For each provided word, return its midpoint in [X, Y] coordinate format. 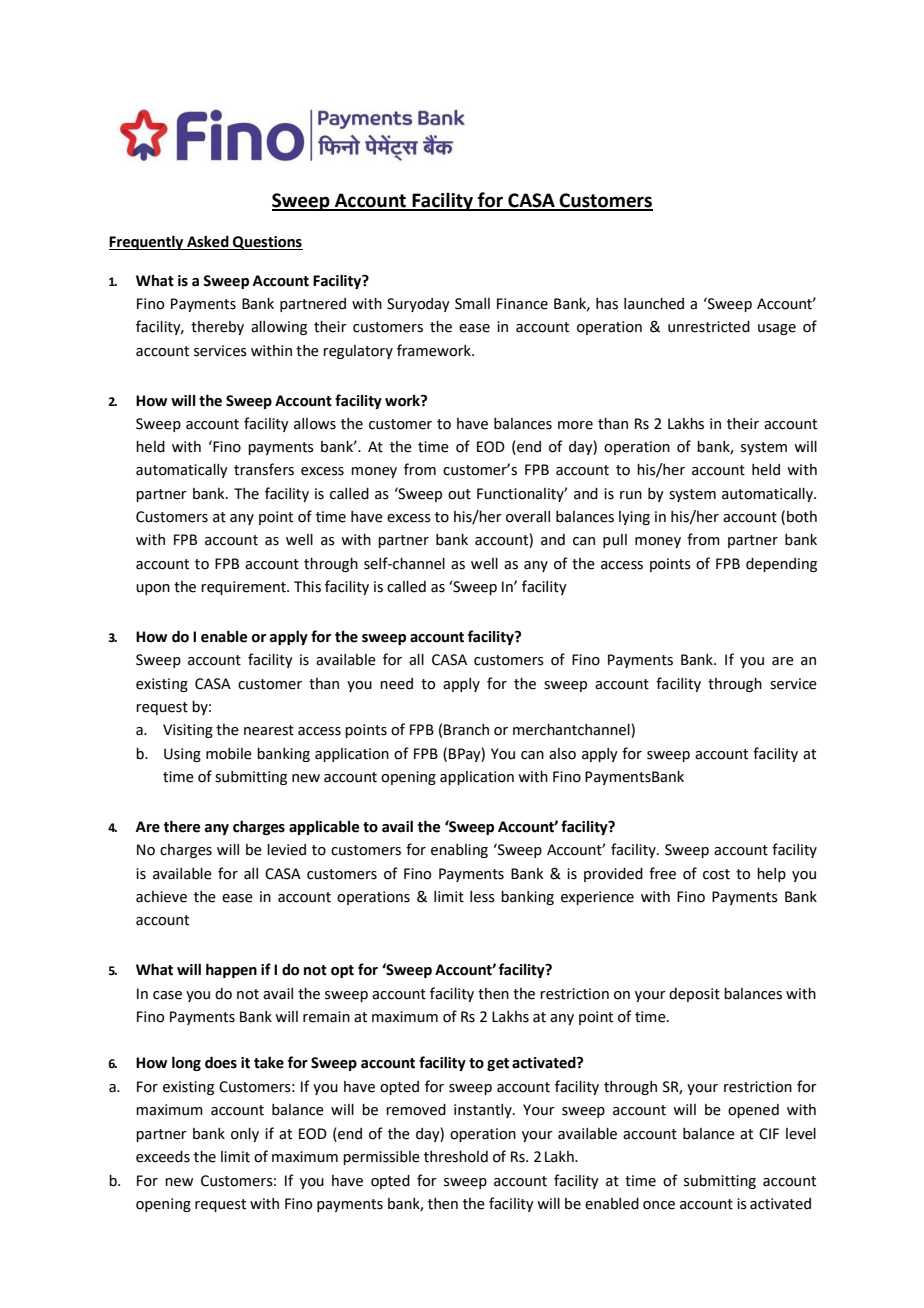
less [482, 897]
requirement [244, 588]
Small [472, 304]
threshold [456, 1157]
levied [286, 850]
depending [781, 565]
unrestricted [709, 327]
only [245, 1135]
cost [716, 874]
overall [528, 517]
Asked [208, 242]
